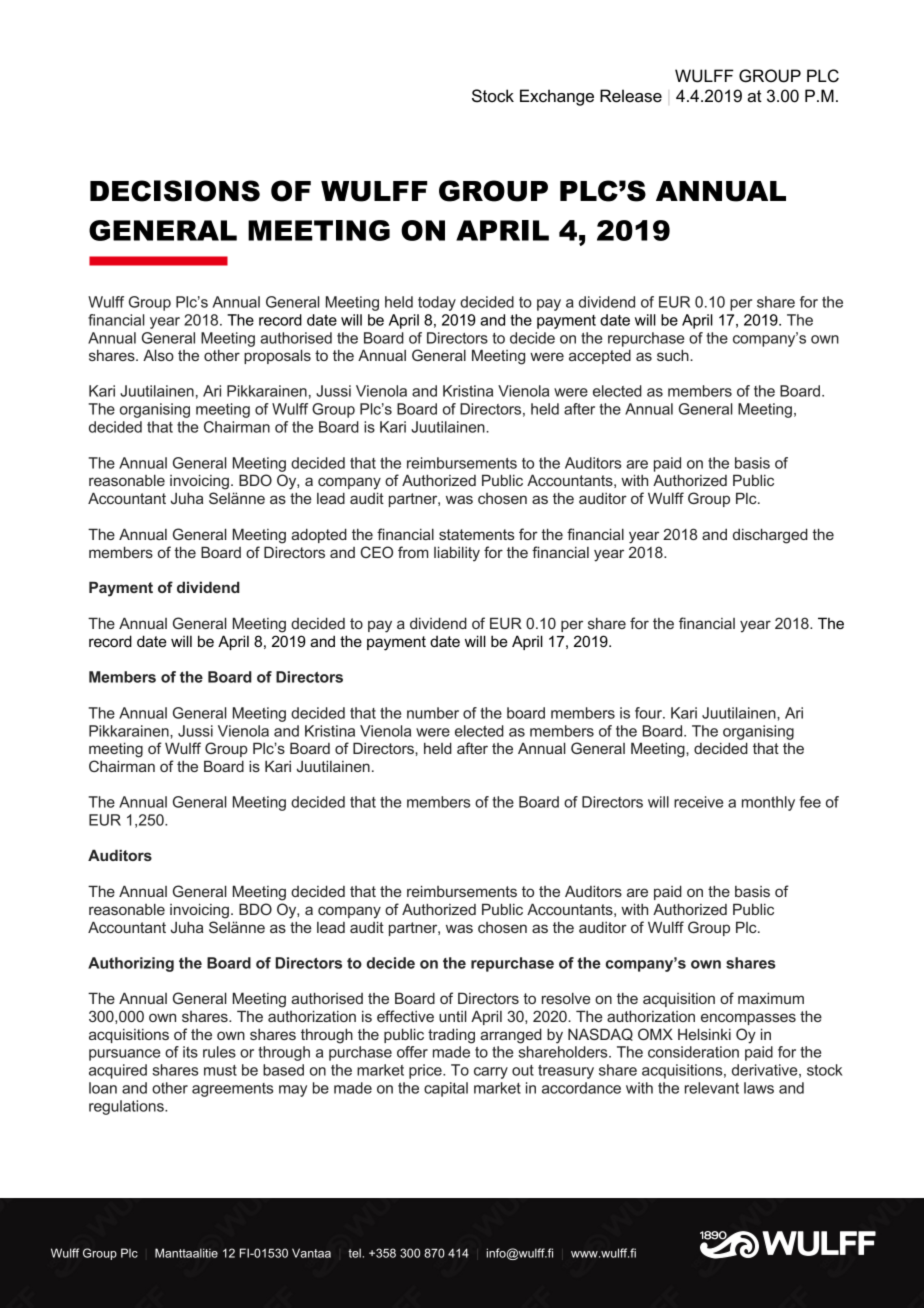 The image size is (924, 1308). What do you see at coordinates (158, 355) in the screenshot?
I see `Also` at bounding box center [158, 355].
